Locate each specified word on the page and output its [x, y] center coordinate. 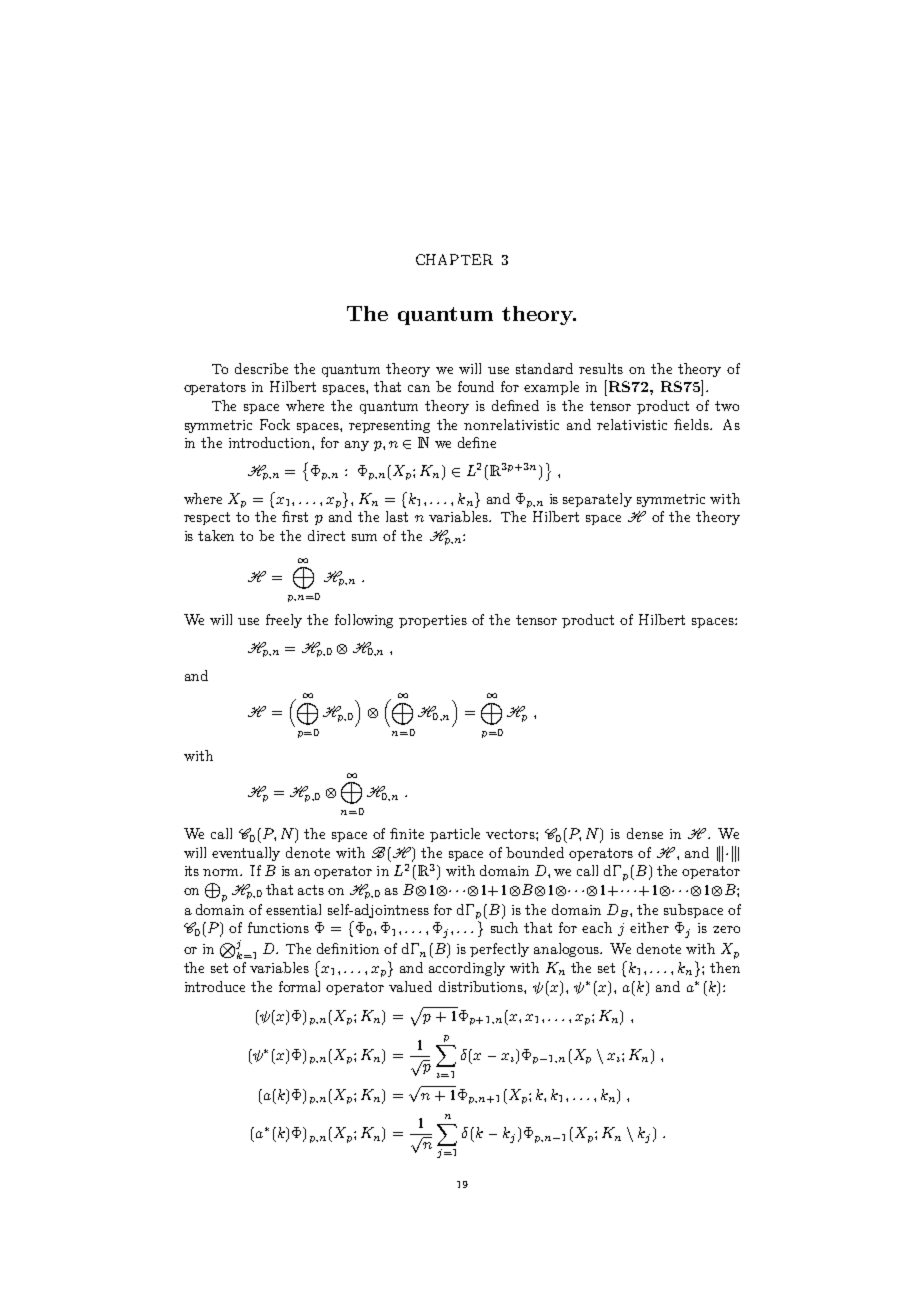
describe [261, 368]
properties [433, 621]
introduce [215, 986]
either [649, 927]
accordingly [467, 969]
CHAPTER [454, 259]
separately [597, 500]
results [601, 368]
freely [284, 621]
